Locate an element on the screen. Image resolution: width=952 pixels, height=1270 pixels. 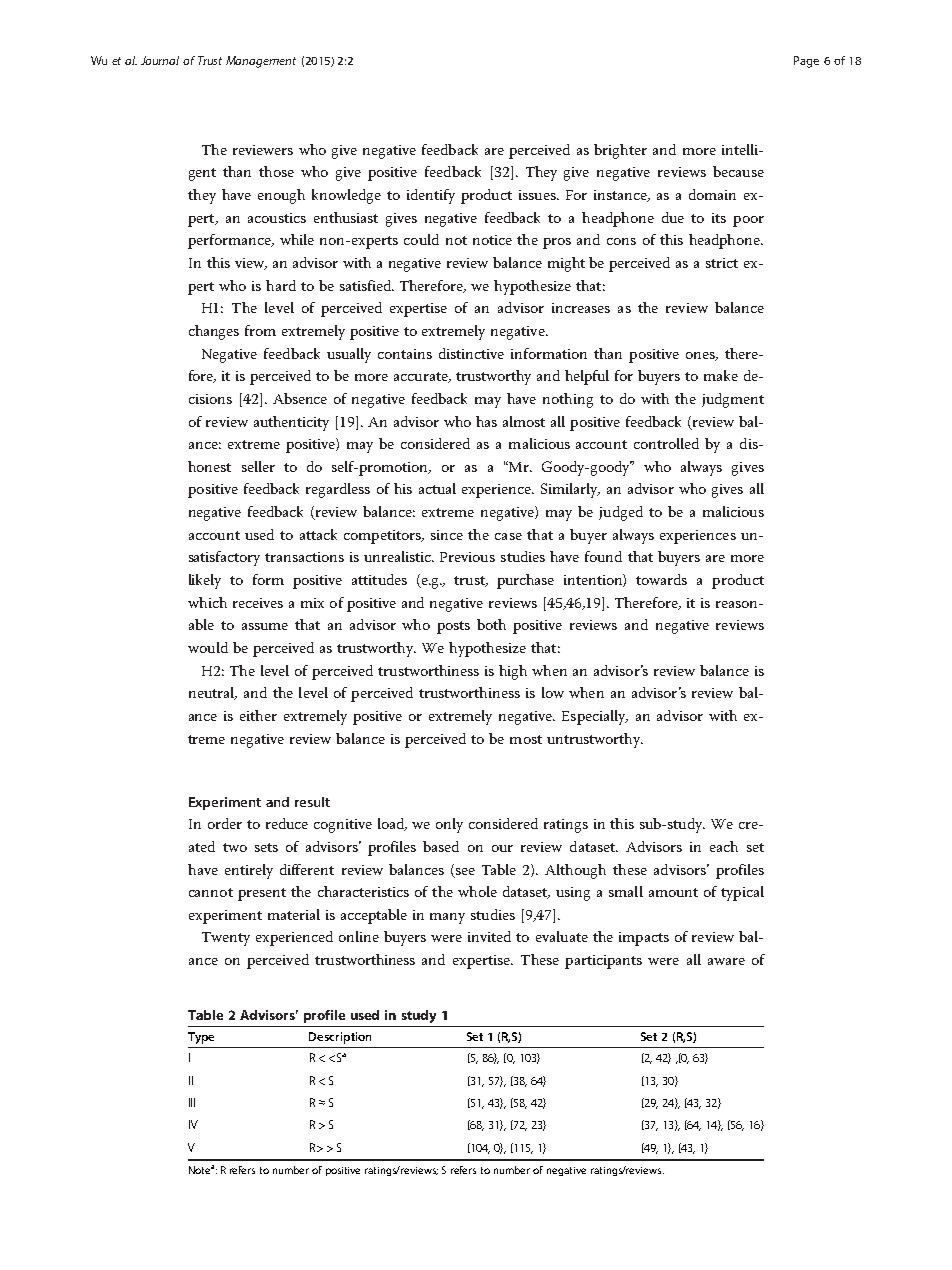
Type is located at coordinates (201, 1038).
